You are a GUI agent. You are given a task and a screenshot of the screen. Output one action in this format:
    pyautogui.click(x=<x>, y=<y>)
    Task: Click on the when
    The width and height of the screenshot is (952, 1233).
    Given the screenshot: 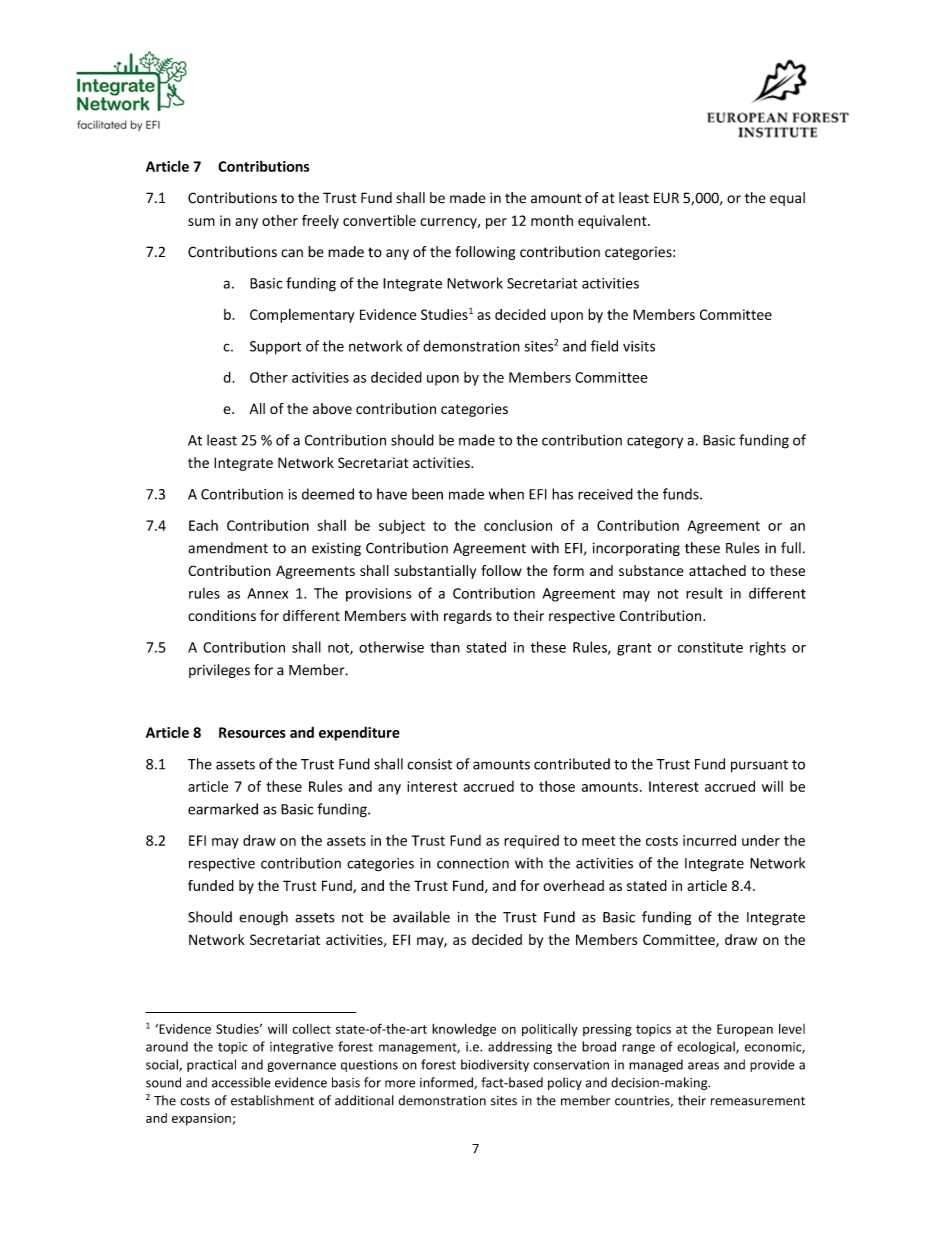 What is the action you would take?
    pyautogui.click(x=506, y=494)
